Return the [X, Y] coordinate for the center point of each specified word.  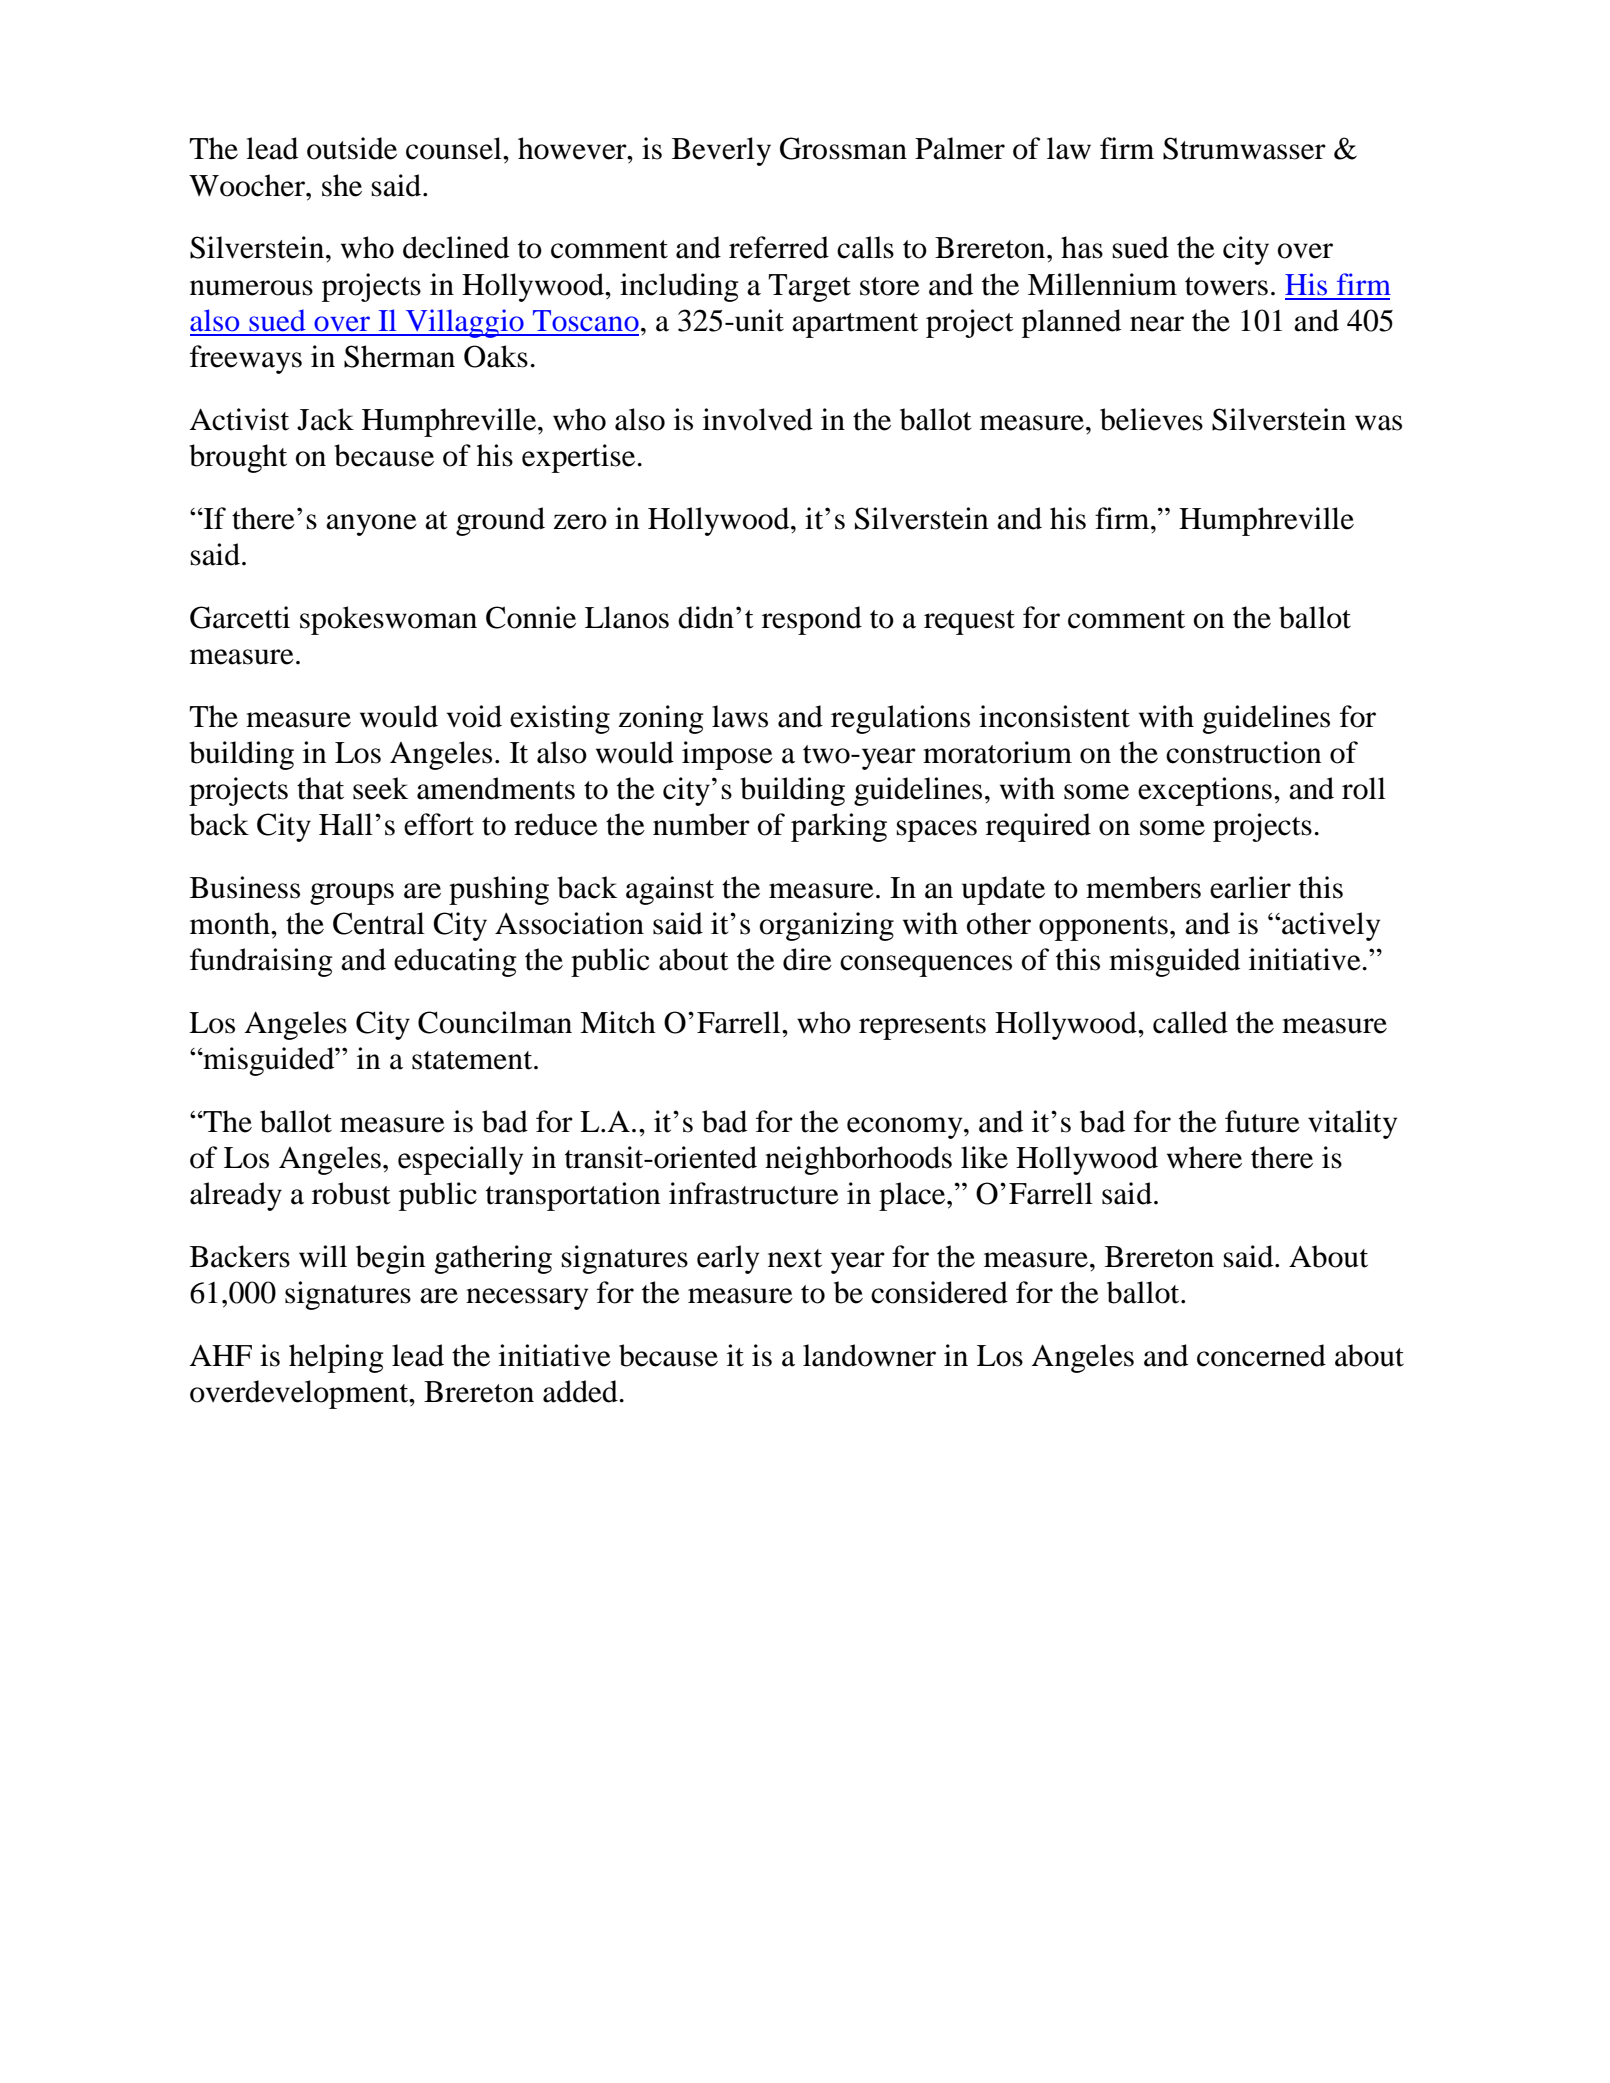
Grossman [843, 148]
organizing [827, 926]
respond [812, 620]
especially [460, 1160]
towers [1226, 286]
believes [1151, 419]
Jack [325, 419]
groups [352, 894]
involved [758, 419]
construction [1244, 752]
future [1262, 1121]
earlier [1250, 887]
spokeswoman [388, 620]
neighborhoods [858, 1160]
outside [352, 148]
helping [336, 1358]
